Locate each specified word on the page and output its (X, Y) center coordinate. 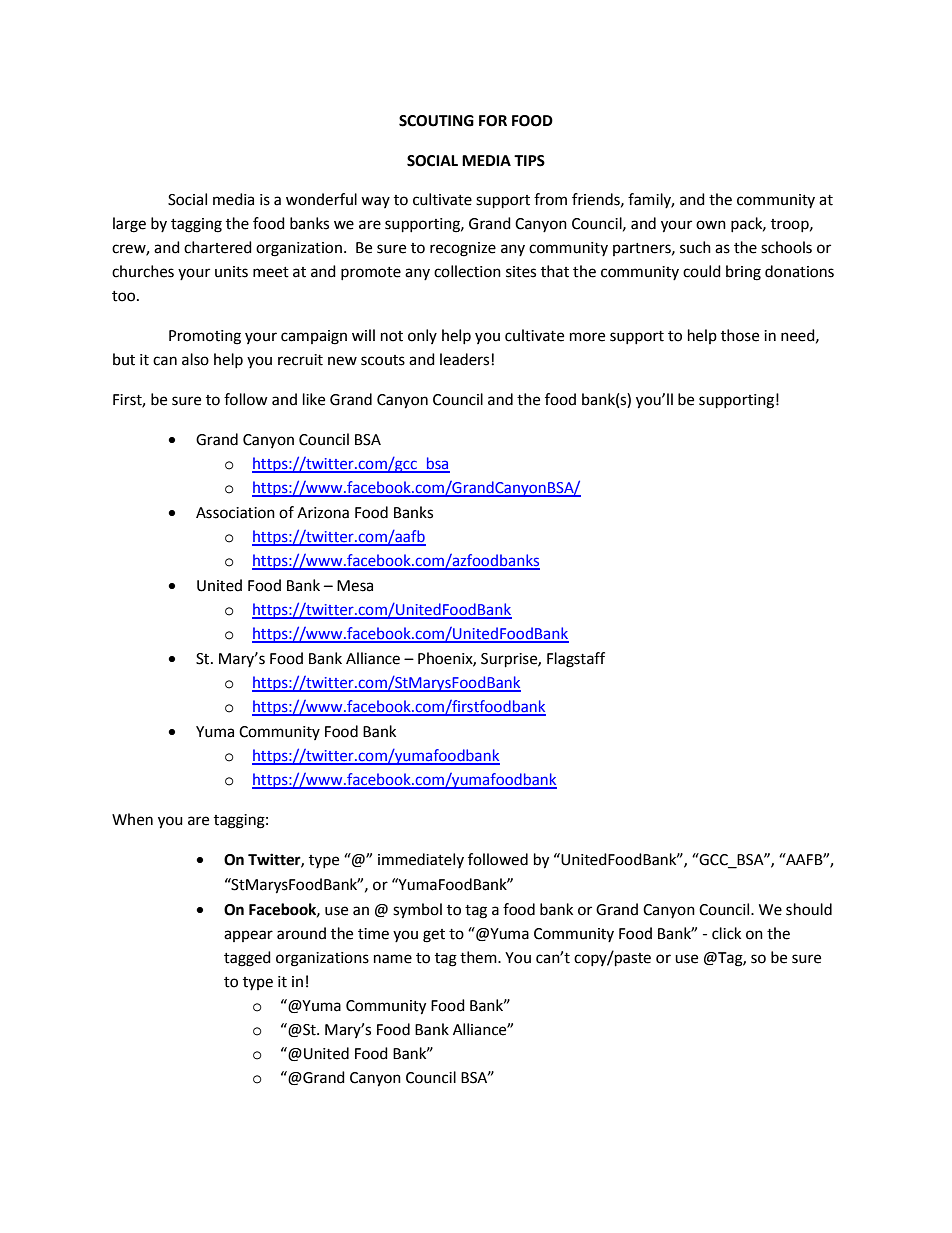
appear (248, 936)
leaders (464, 359)
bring (743, 273)
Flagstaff (576, 660)
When (132, 819)
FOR (493, 121)
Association (235, 513)
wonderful (321, 199)
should (809, 909)
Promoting (205, 337)
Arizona (323, 513)
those (740, 335)
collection (467, 271)
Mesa (355, 586)
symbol (417, 911)
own (711, 225)
